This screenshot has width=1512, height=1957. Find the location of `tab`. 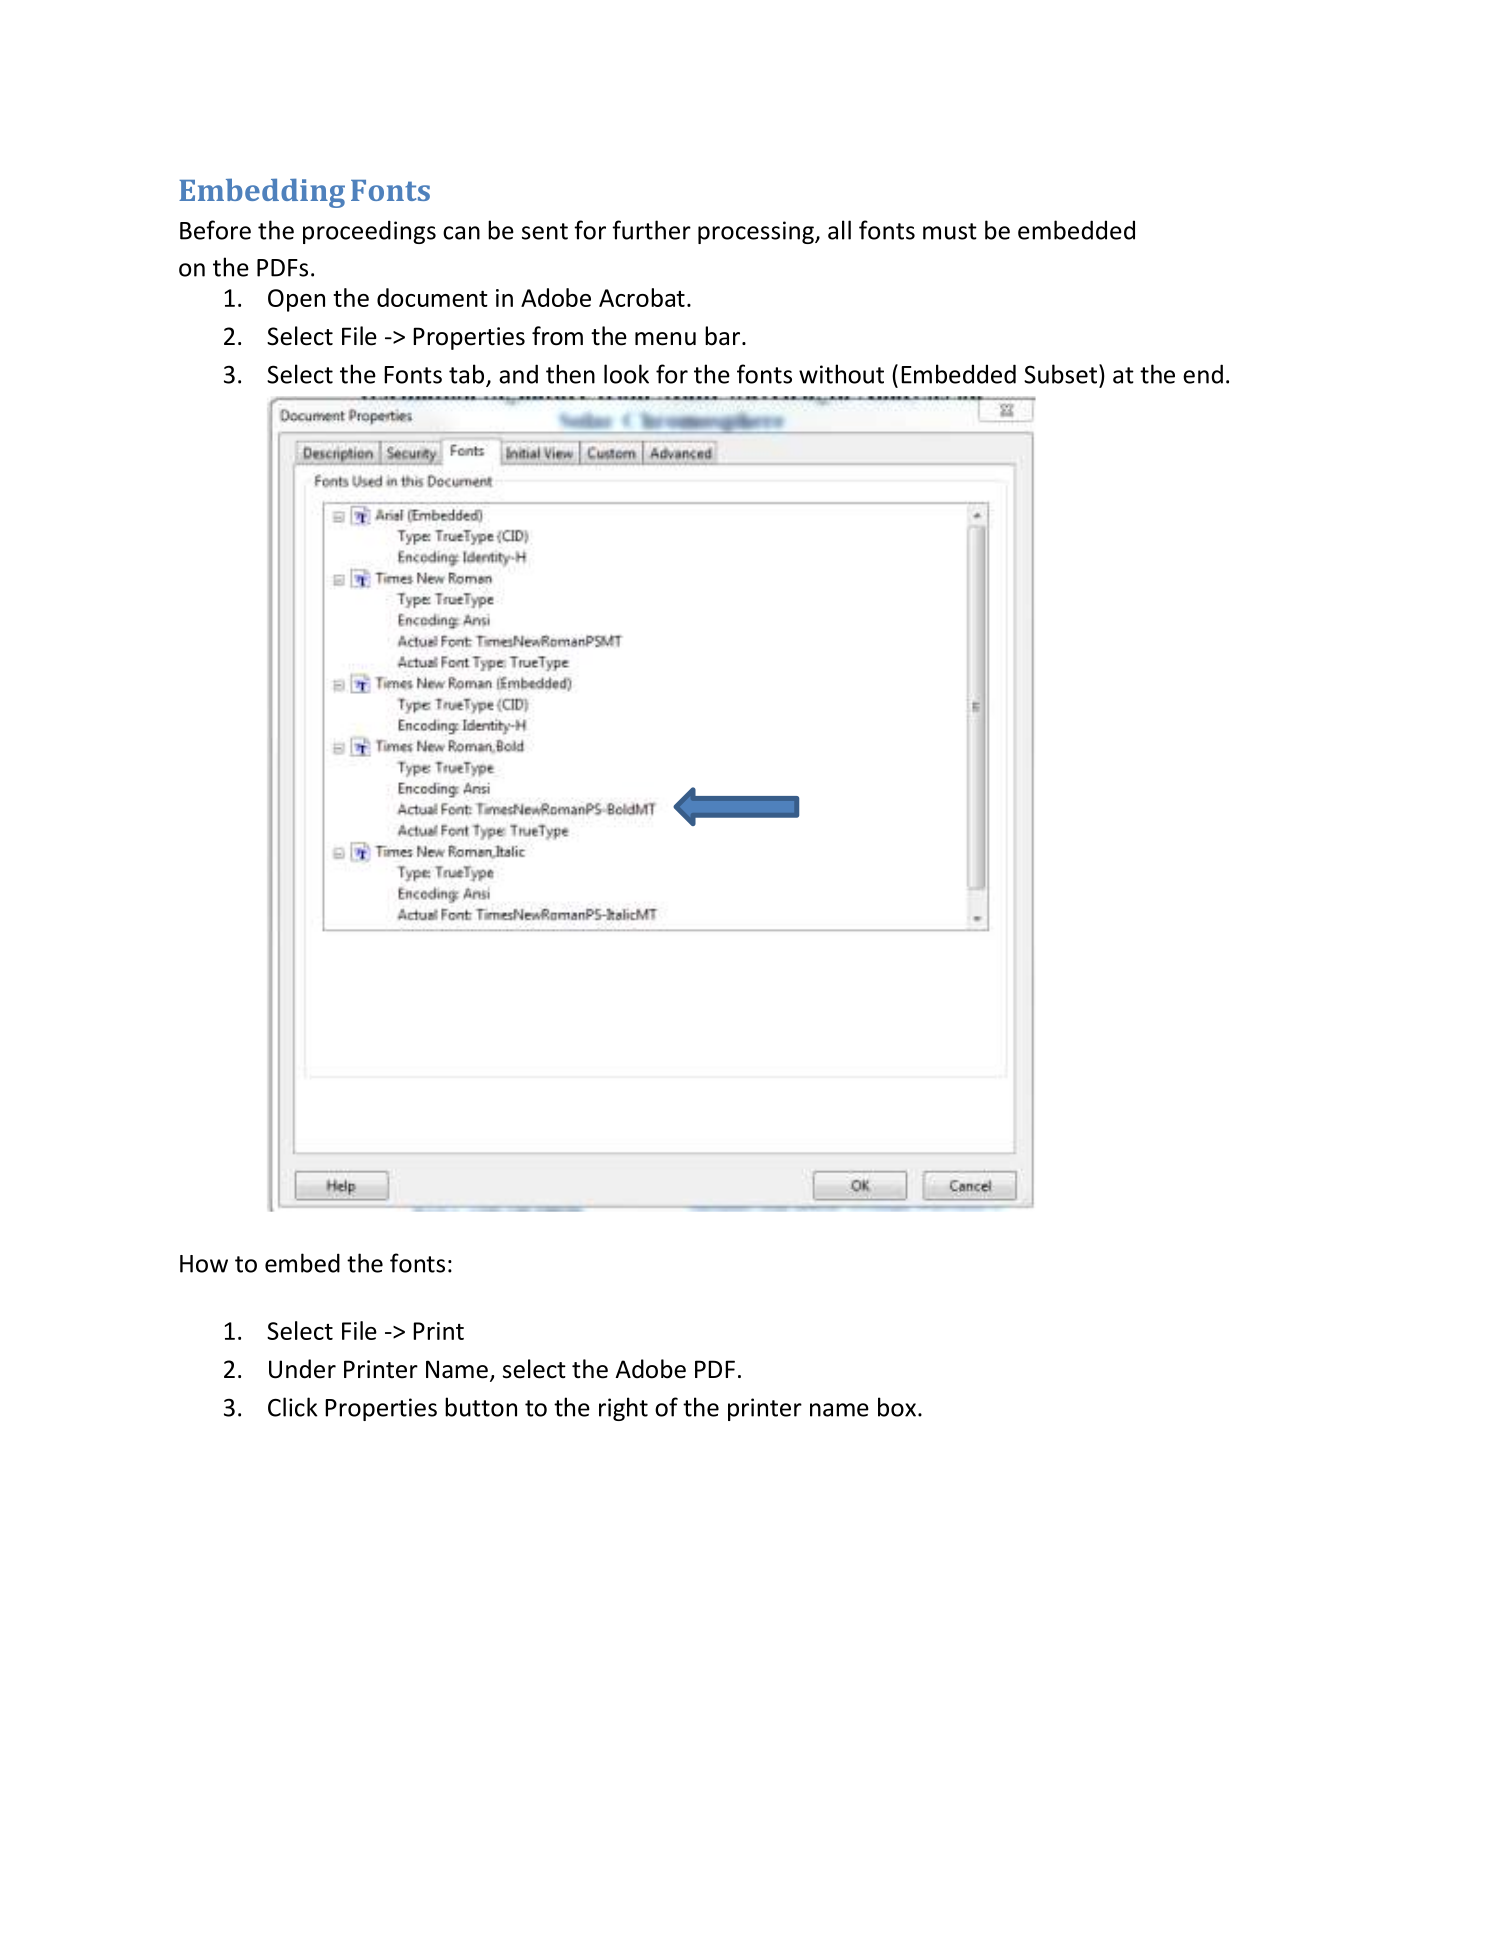

tab is located at coordinates (468, 375).
